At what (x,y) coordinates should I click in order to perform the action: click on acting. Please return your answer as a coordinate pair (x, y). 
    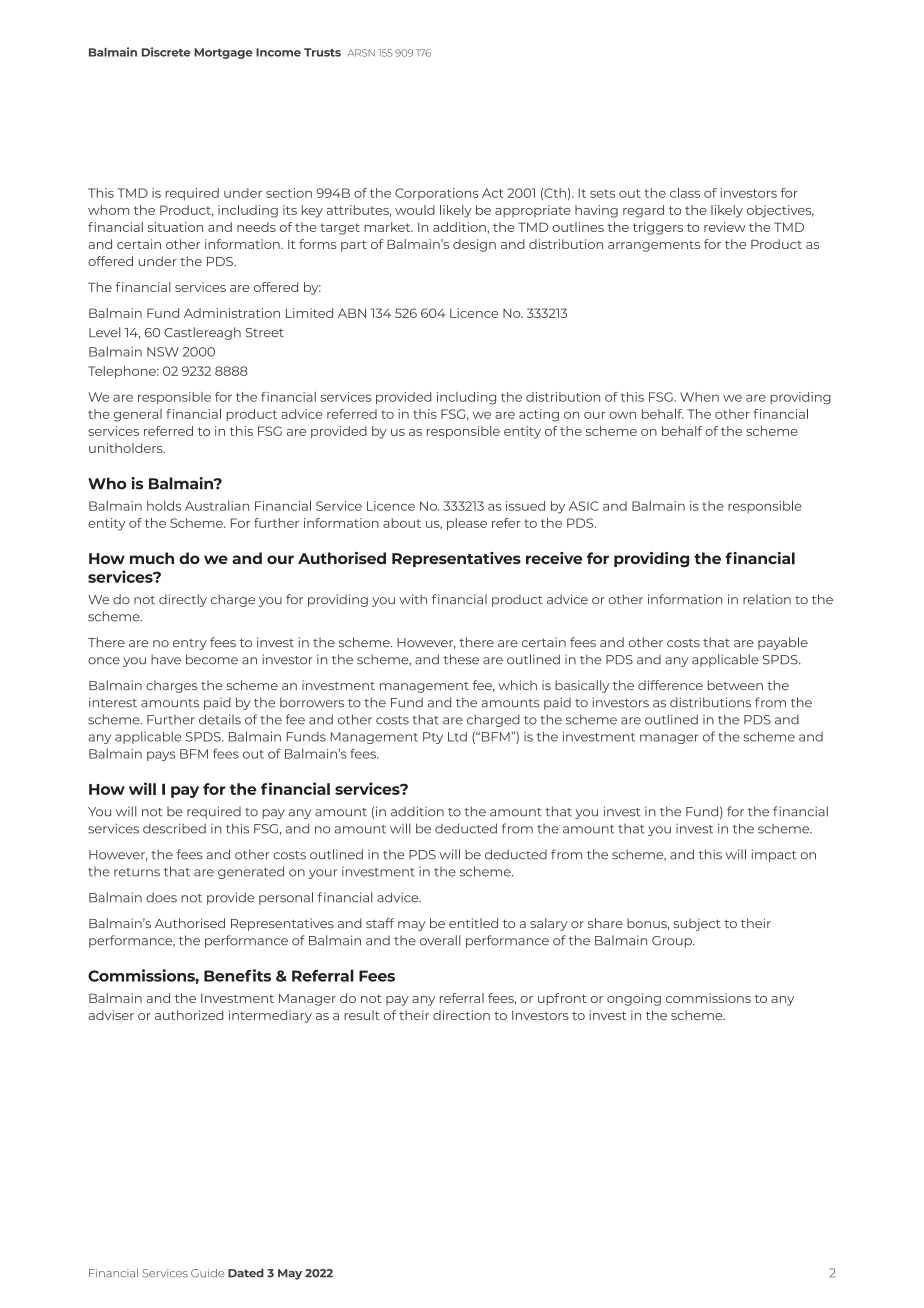
    Looking at the image, I should click on (539, 415).
